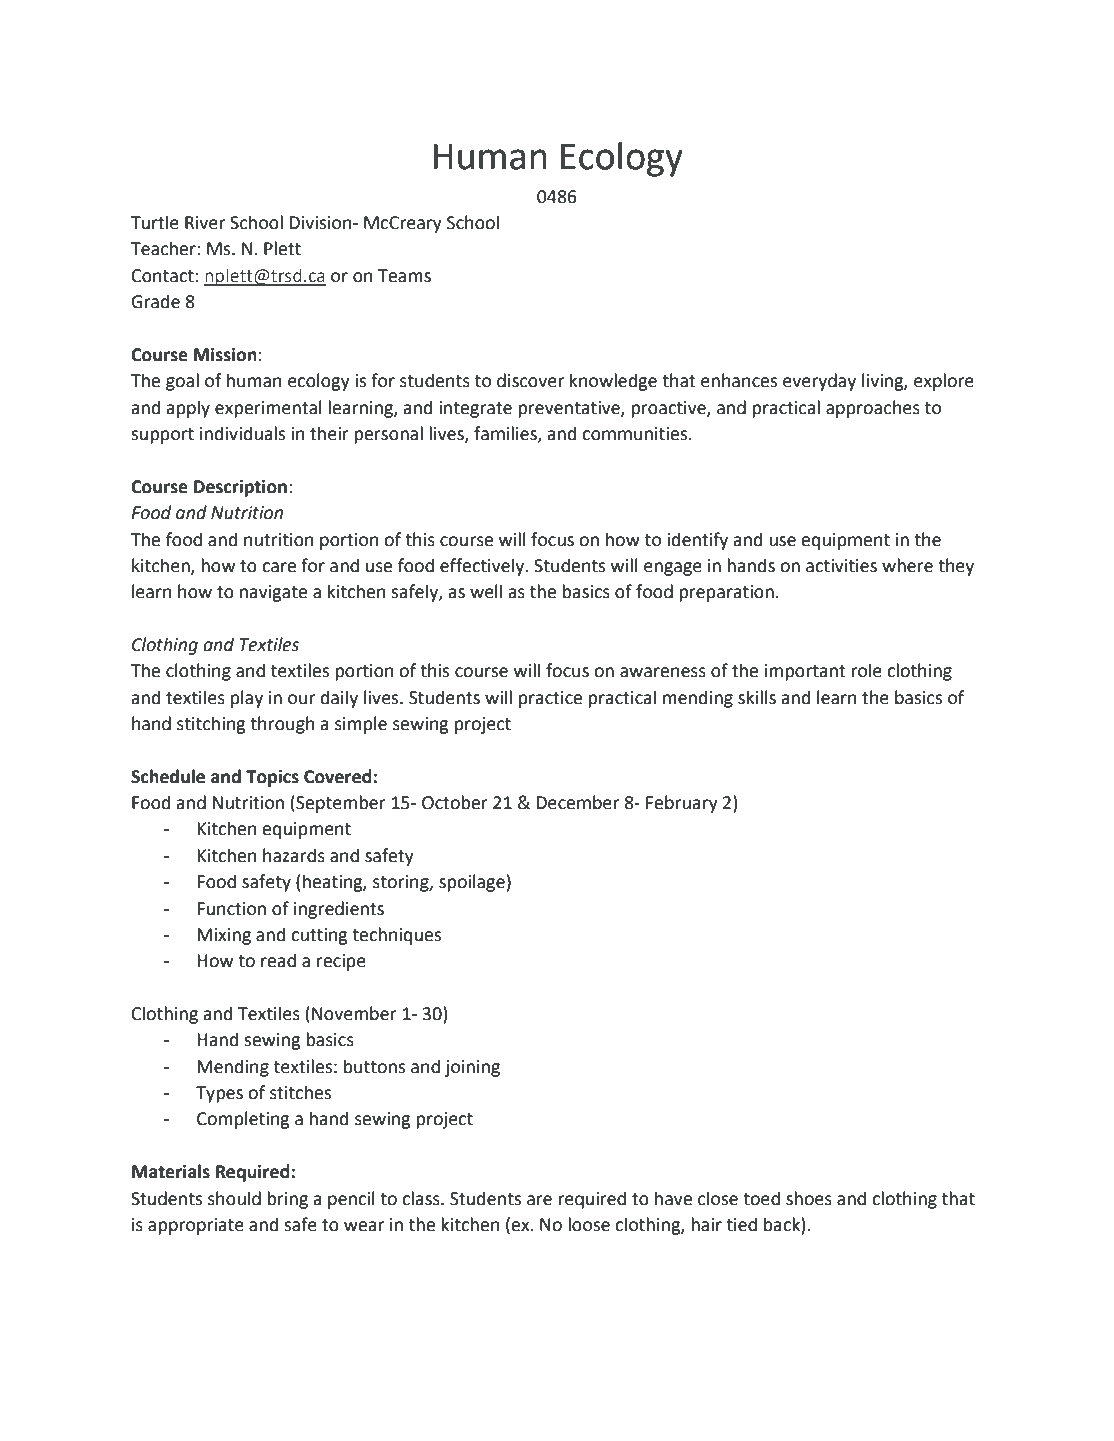 This image has height=1441, width=1114. Describe the element at coordinates (819, 382) in the image. I see `everyday` at that location.
